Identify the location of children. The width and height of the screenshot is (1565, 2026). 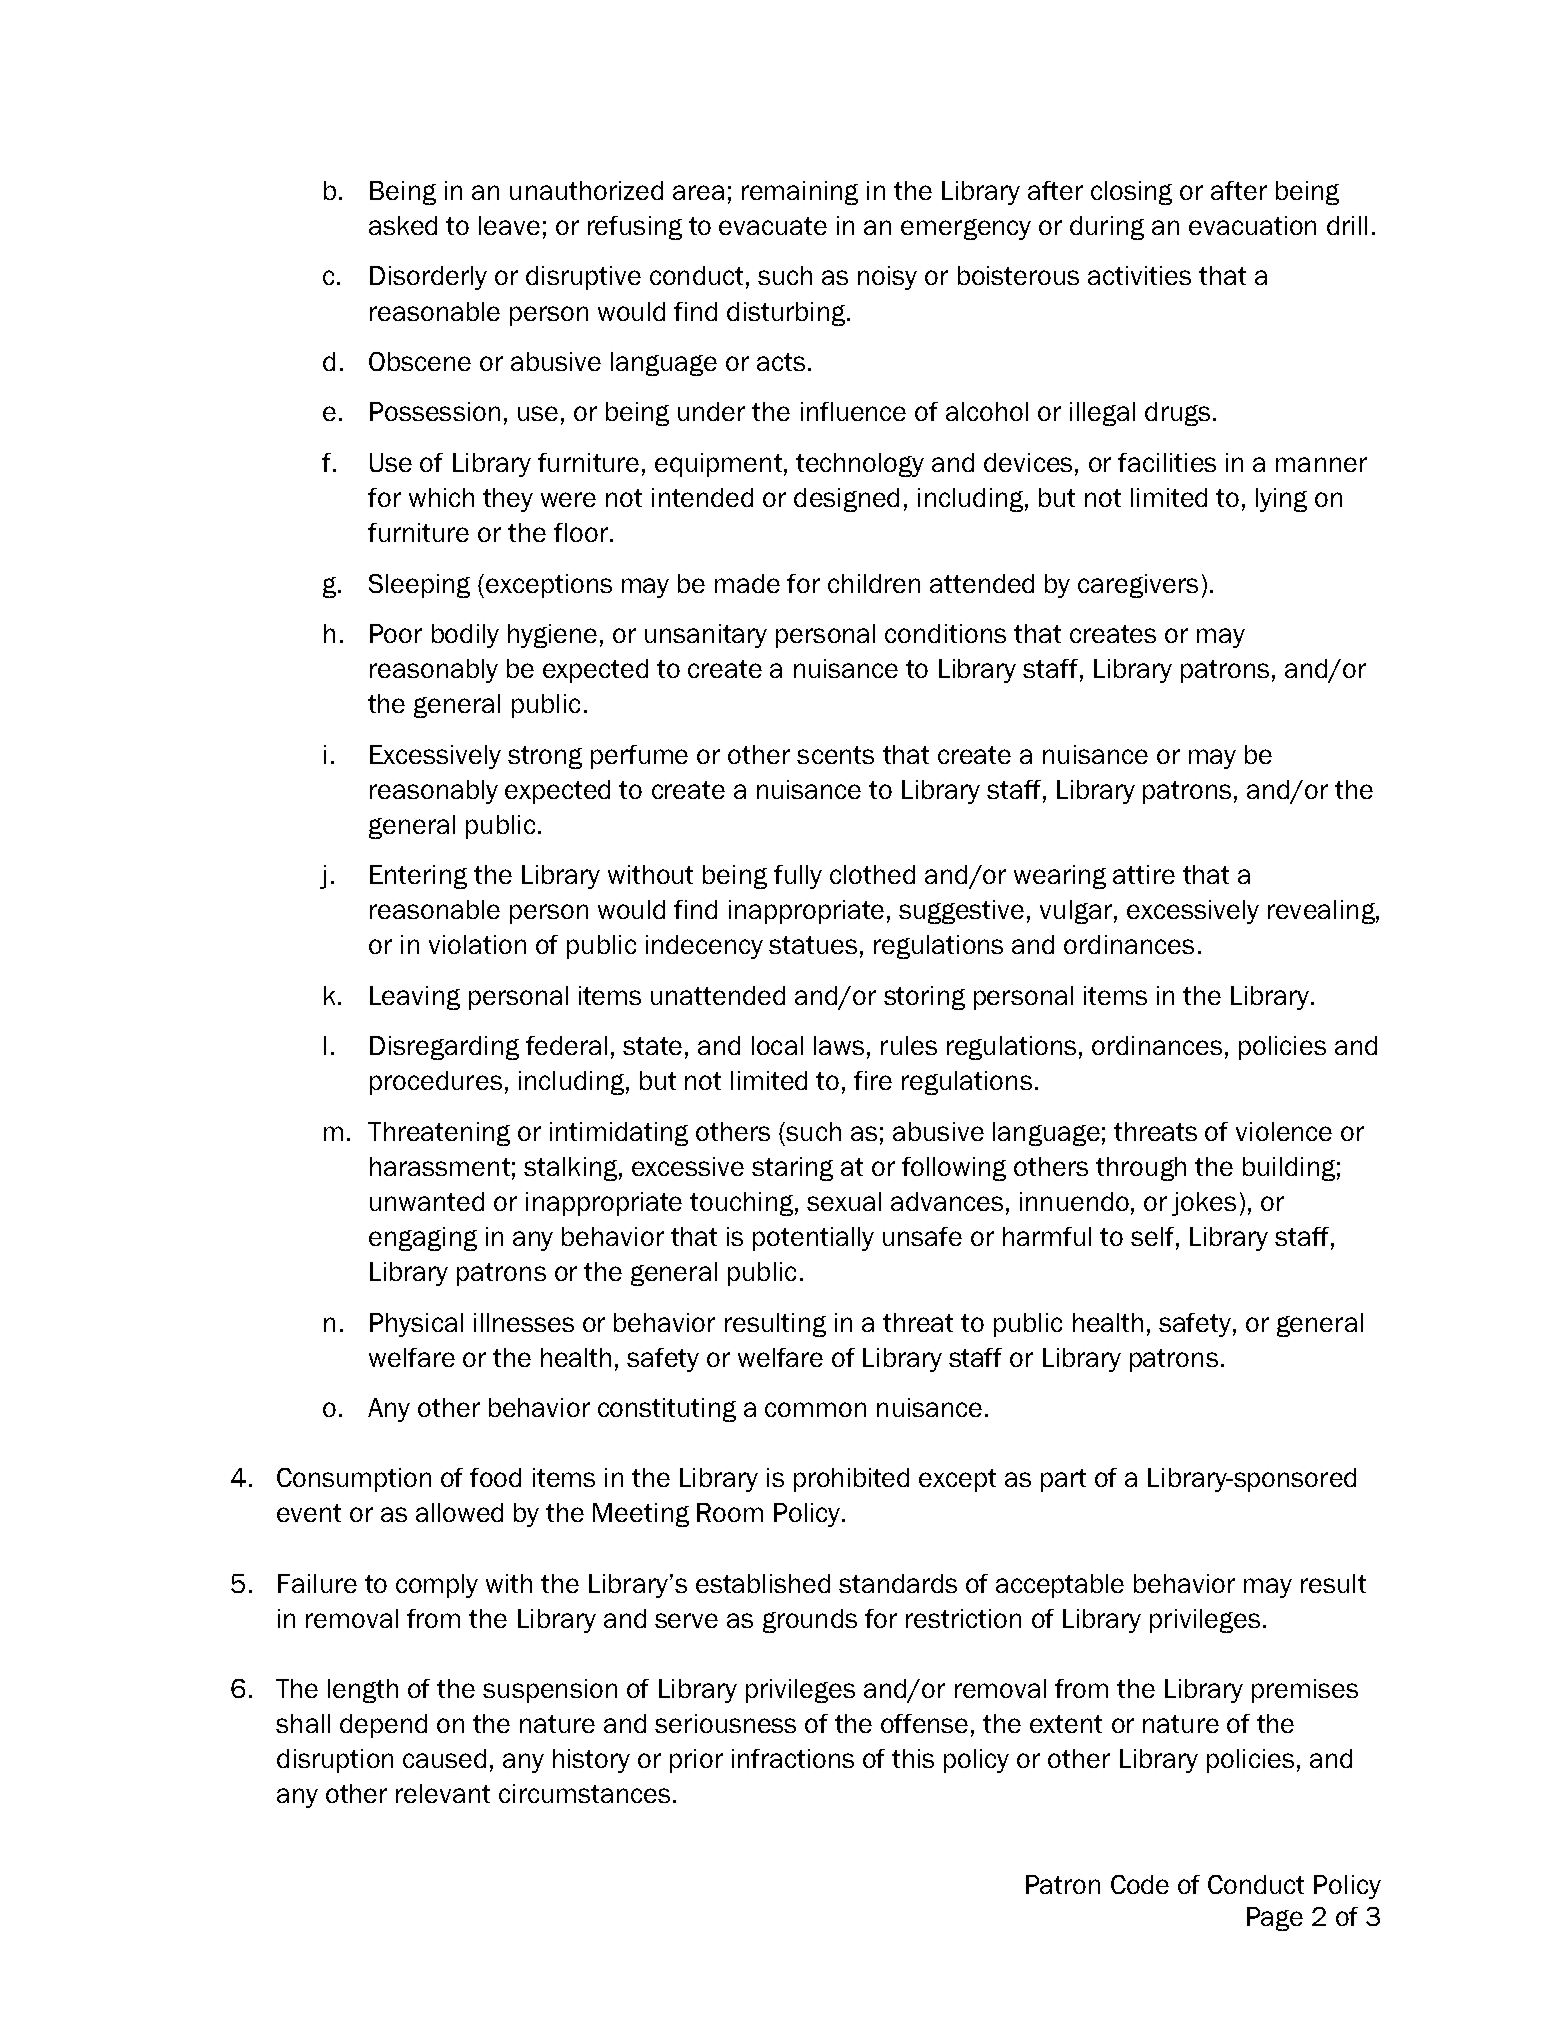
(874, 583).
